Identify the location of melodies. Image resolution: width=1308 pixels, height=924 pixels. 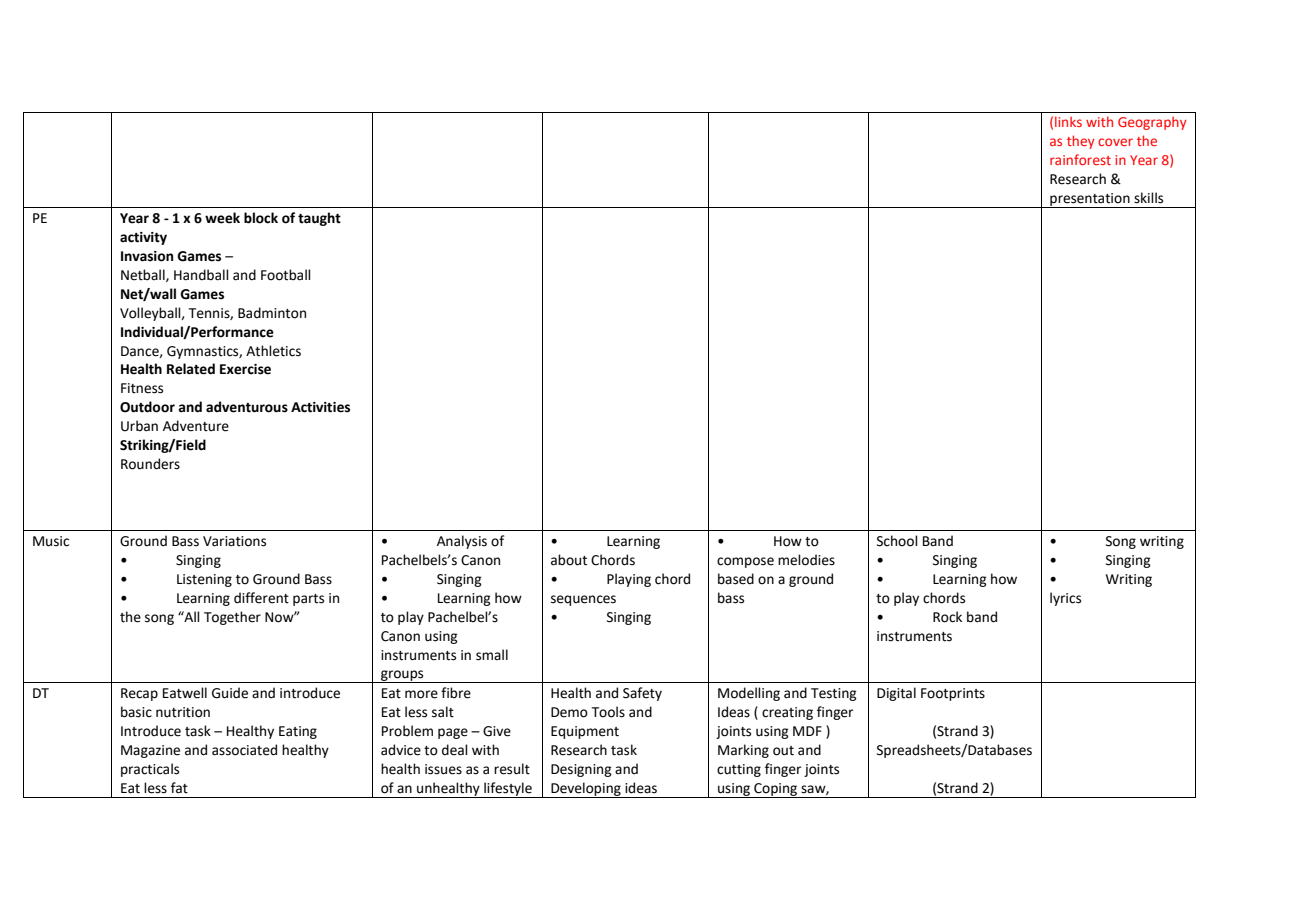
(806, 560).
